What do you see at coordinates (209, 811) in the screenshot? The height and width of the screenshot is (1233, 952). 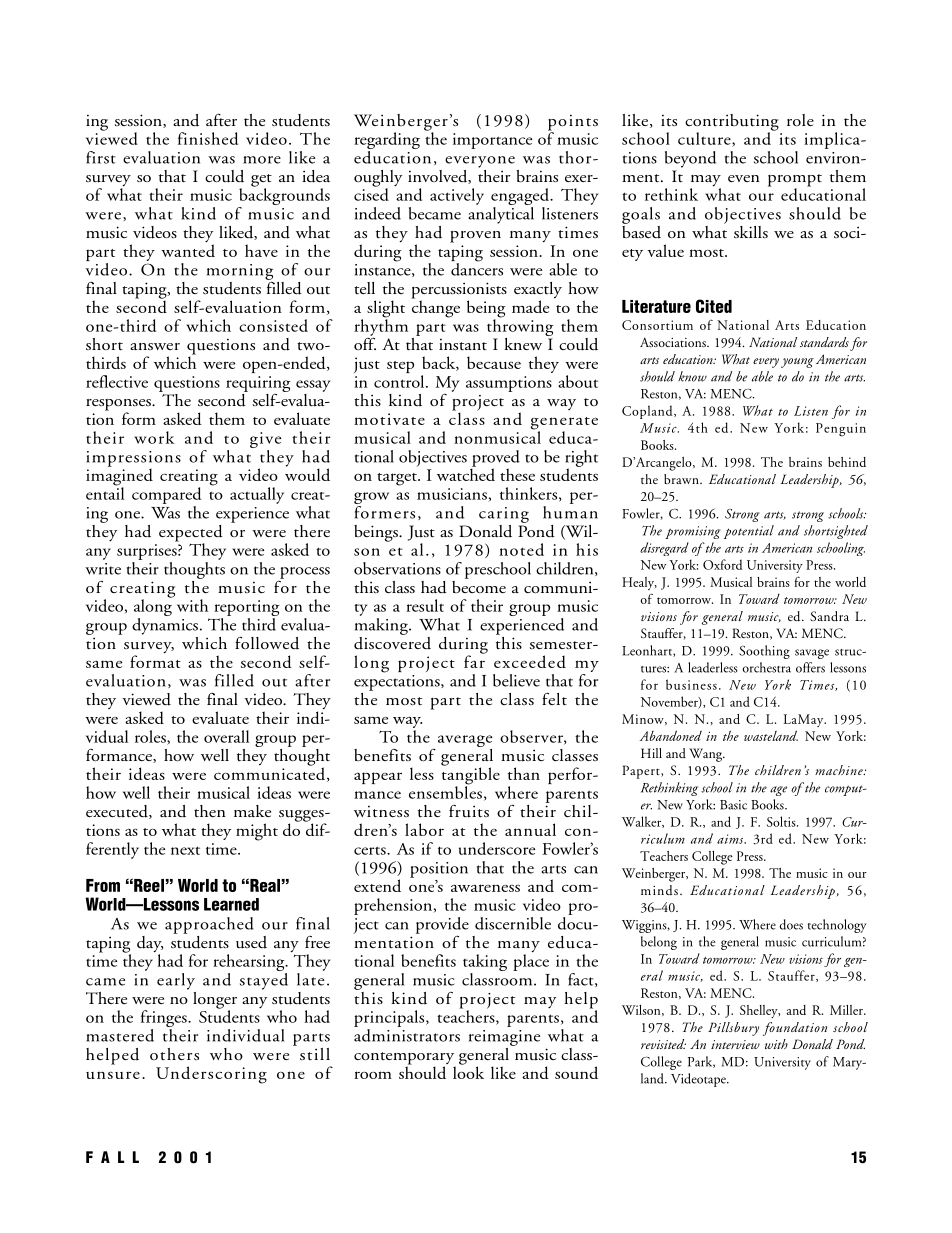 I see `then` at bounding box center [209, 811].
